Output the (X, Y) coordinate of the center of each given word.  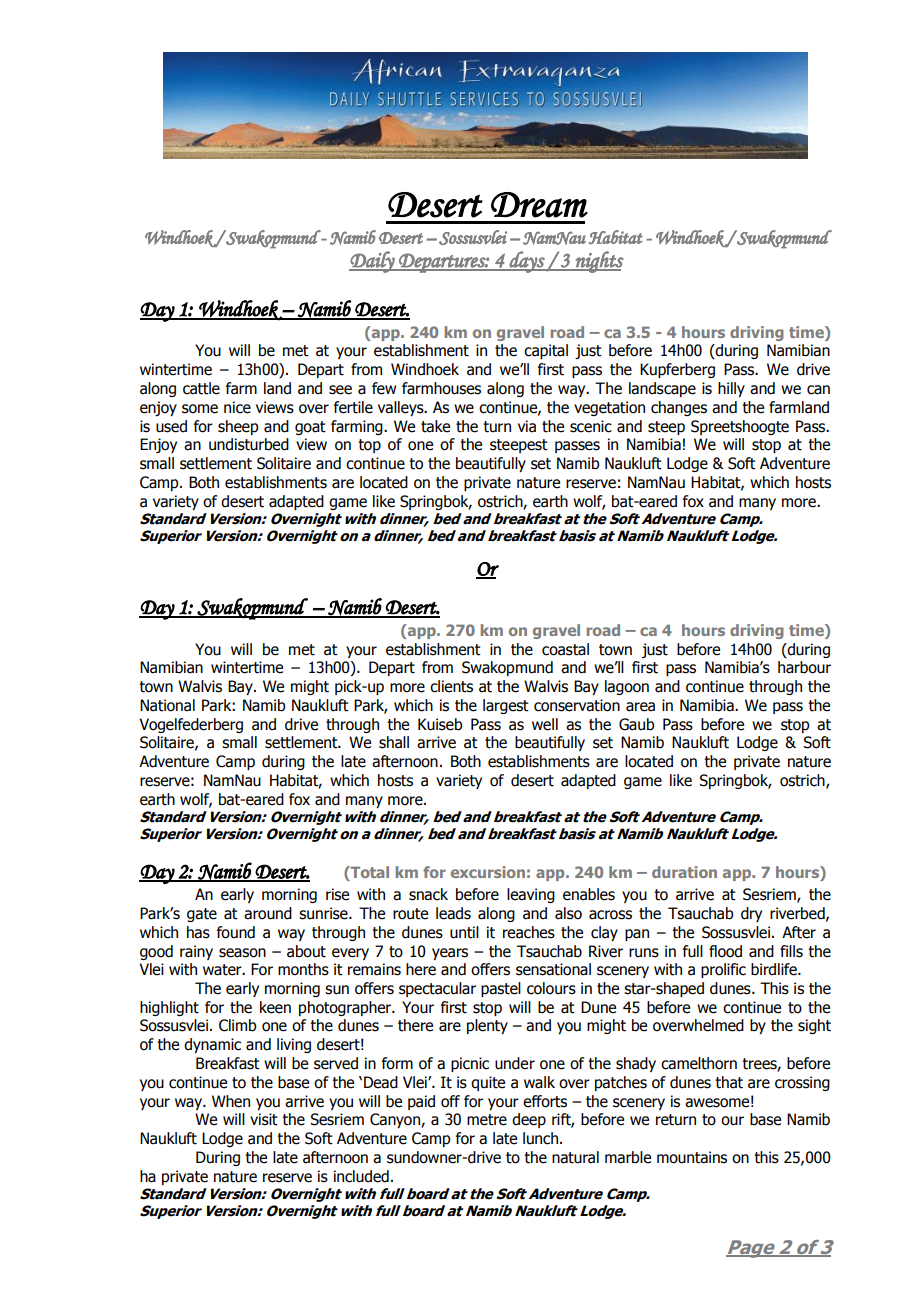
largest (506, 706)
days (527, 262)
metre (487, 1120)
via (527, 426)
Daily (373, 262)
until (464, 932)
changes (679, 408)
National (167, 705)
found (236, 932)
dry (751, 914)
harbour (804, 667)
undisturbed (249, 444)
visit (264, 1119)
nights (598, 262)
